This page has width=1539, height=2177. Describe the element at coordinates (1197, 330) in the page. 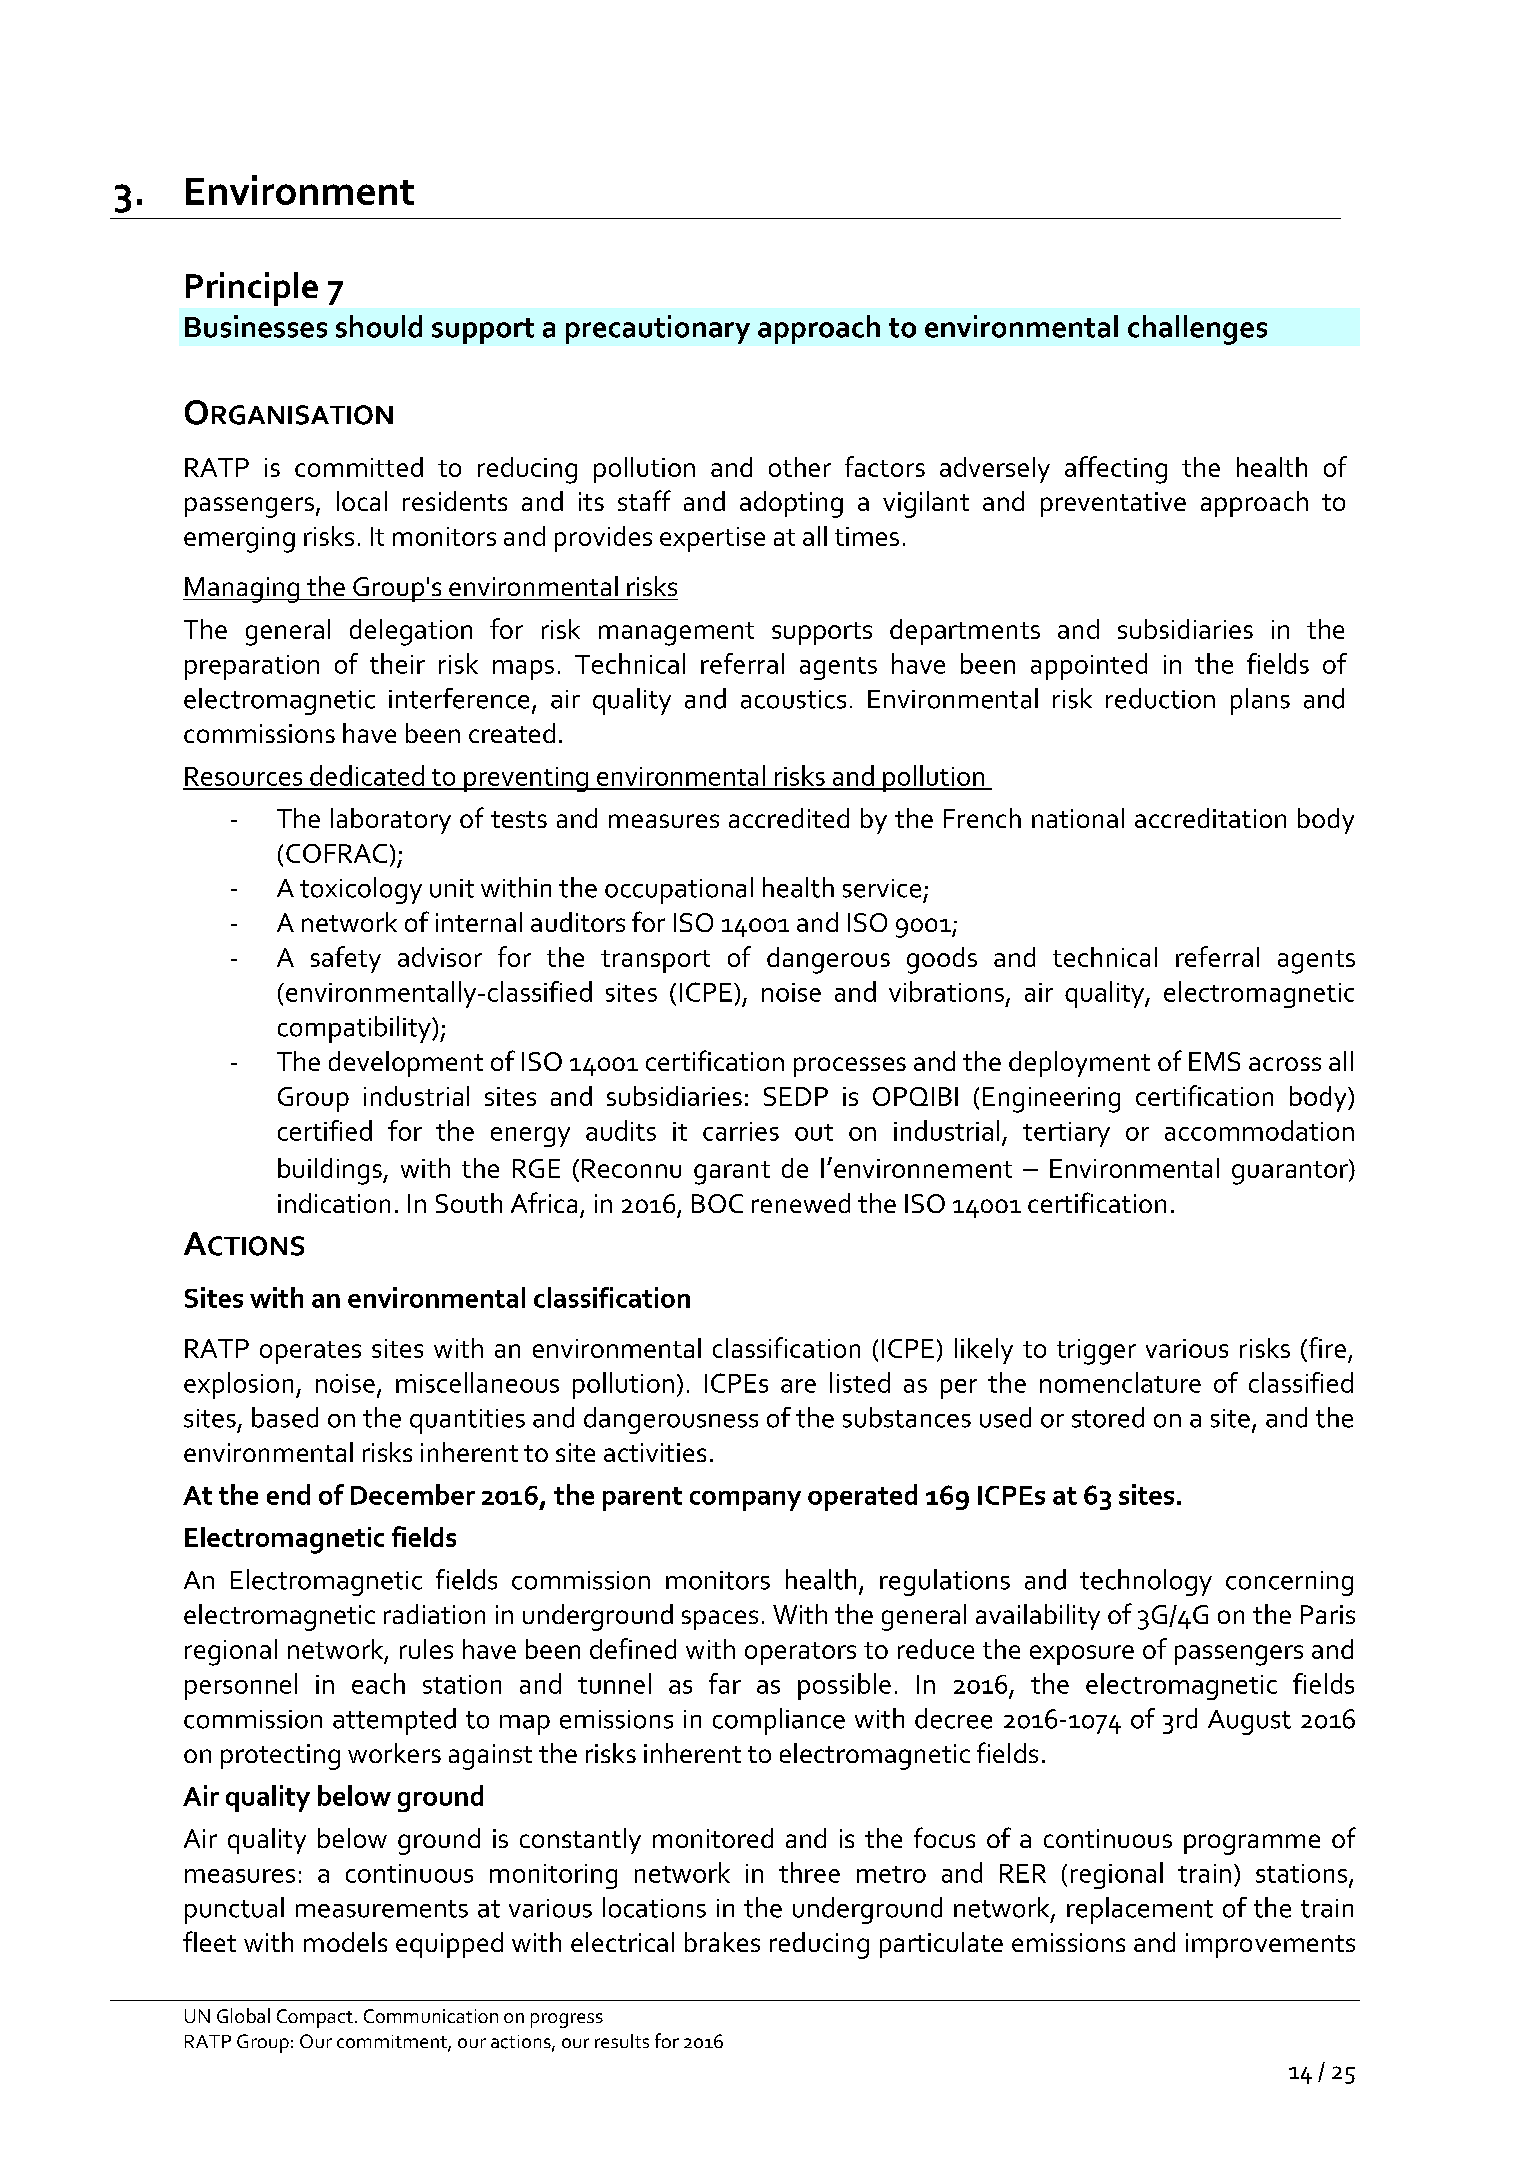

I see `challenges` at that location.
